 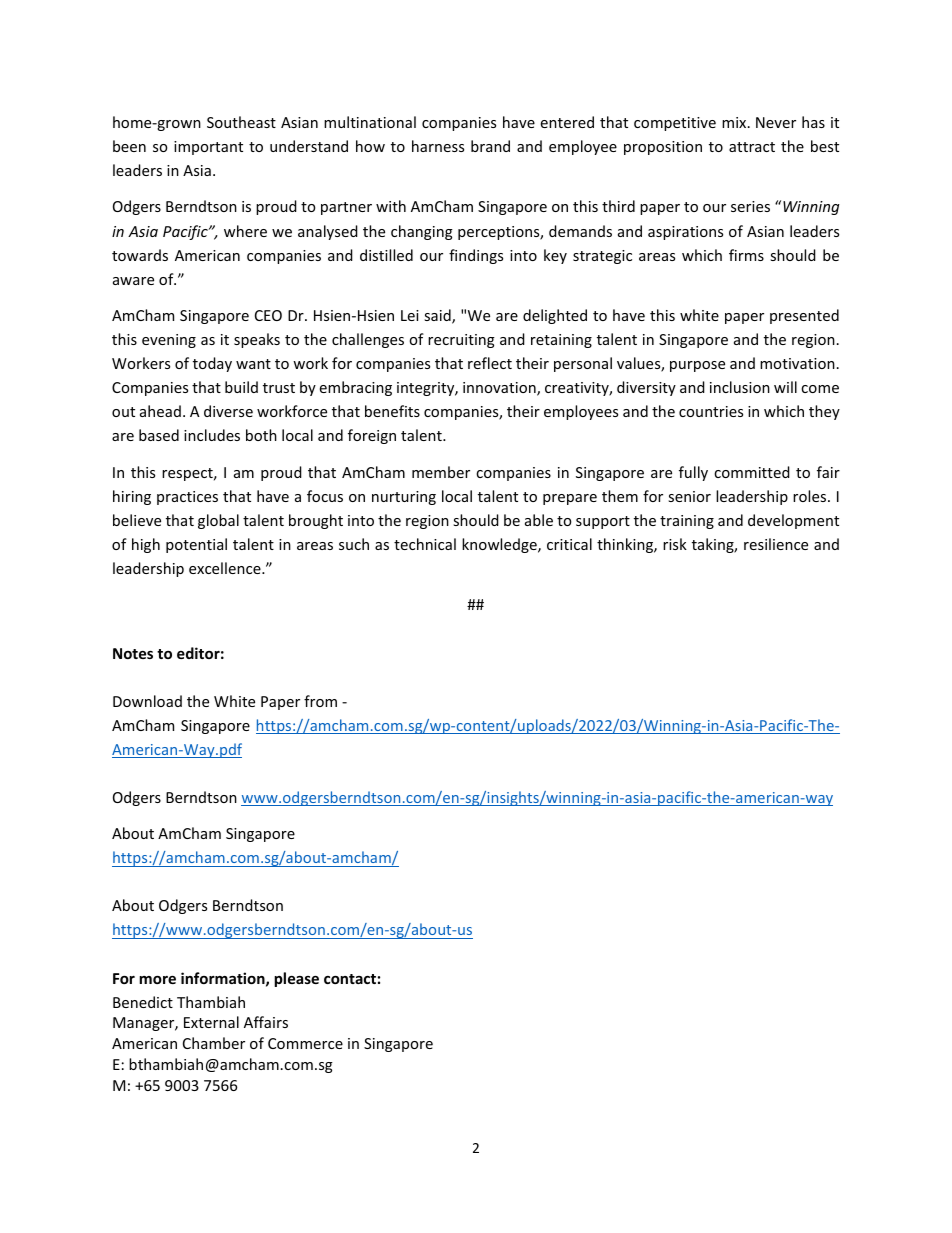 What do you see at coordinates (211, 1022) in the document?
I see `External` at bounding box center [211, 1022].
